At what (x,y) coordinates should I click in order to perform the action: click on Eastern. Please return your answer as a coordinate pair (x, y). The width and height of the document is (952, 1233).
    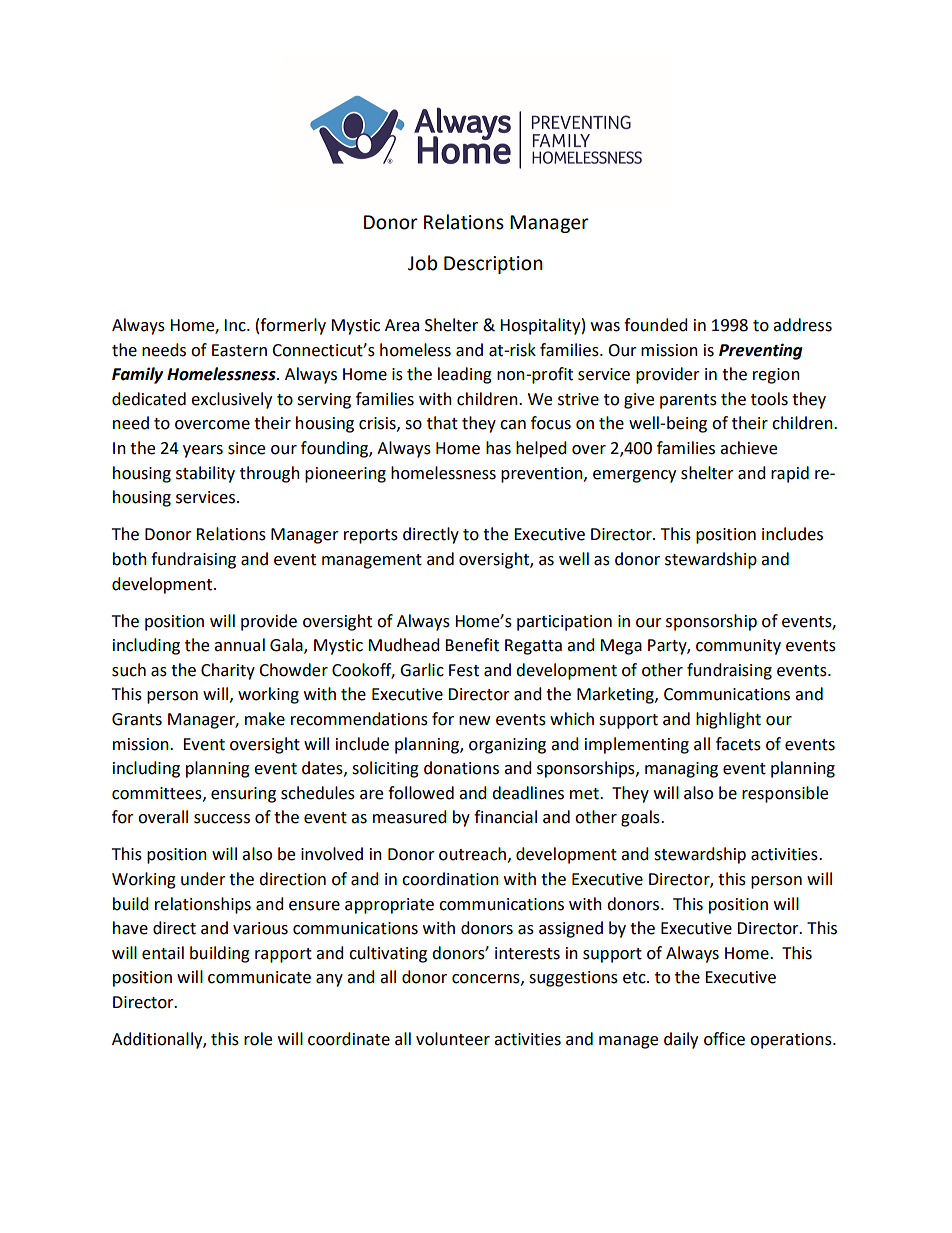
    Looking at the image, I should click on (239, 350).
